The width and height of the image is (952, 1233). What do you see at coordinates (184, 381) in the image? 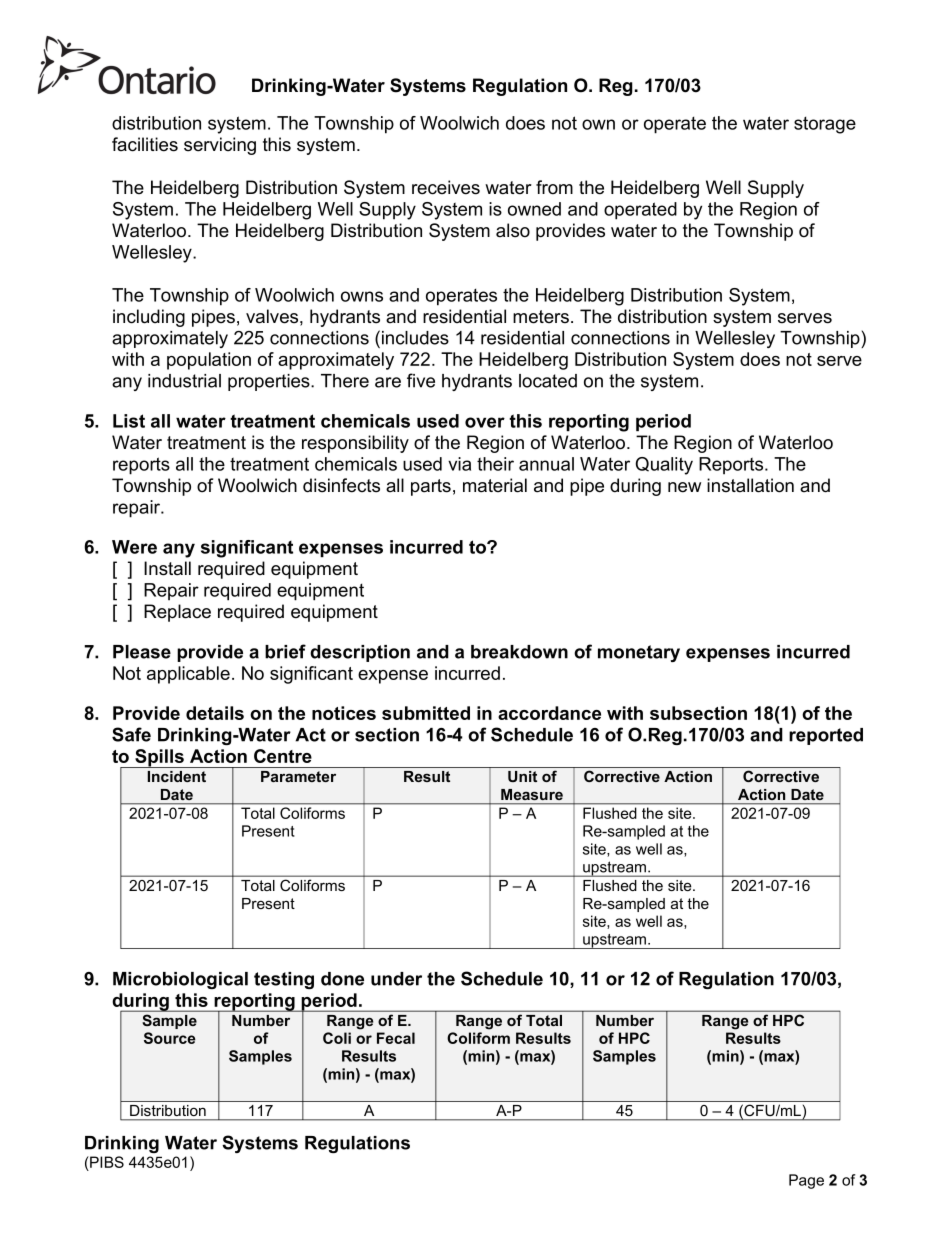
I see `industrial` at bounding box center [184, 381].
